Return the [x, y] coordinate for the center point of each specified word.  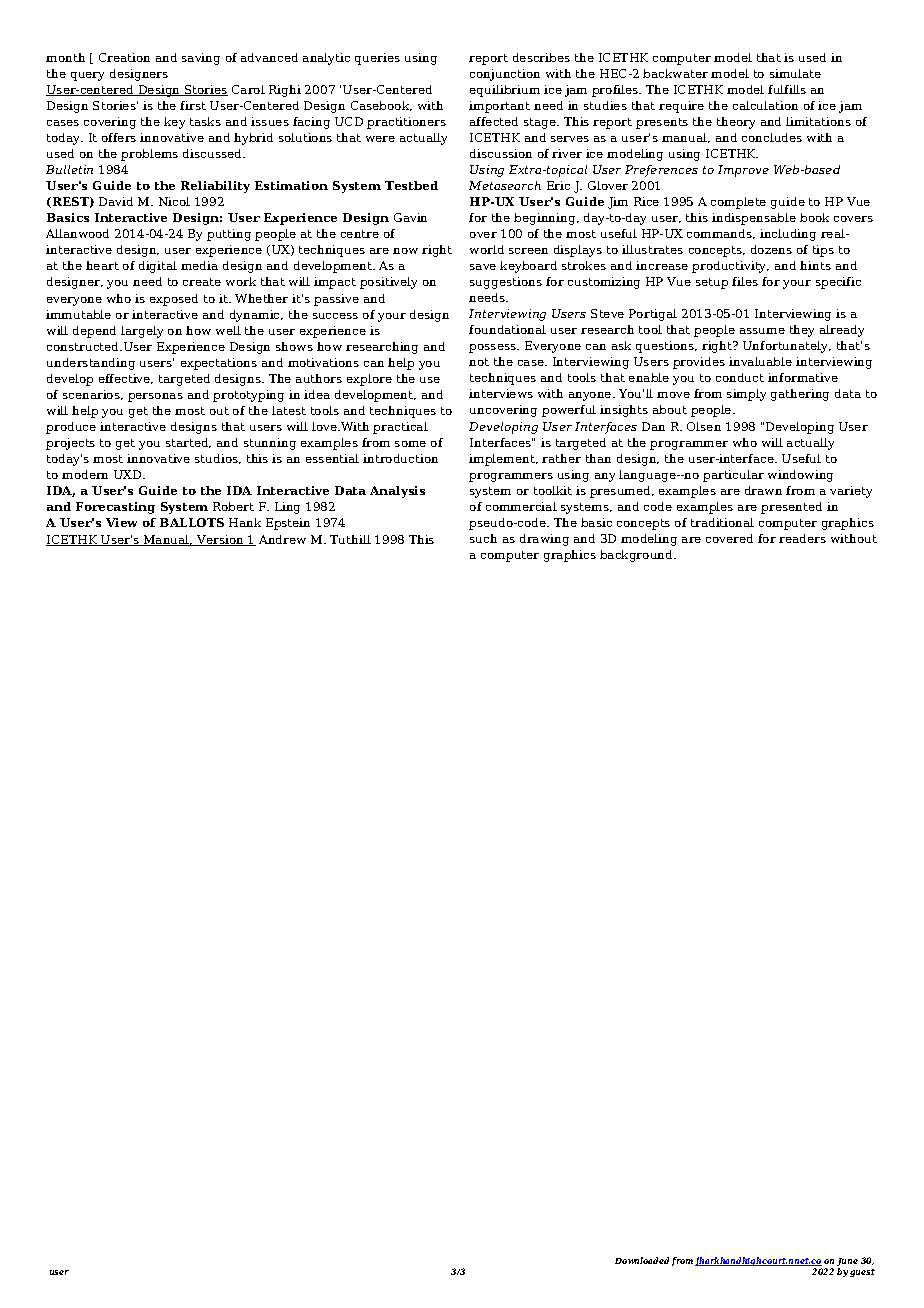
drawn [763, 490]
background [637, 556]
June [847, 1263]
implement [503, 460]
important [499, 107]
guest [862, 1273]
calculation [765, 105]
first [193, 105]
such [483, 538]
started [188, 443]
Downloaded [642, 1260]
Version [220, 540]
